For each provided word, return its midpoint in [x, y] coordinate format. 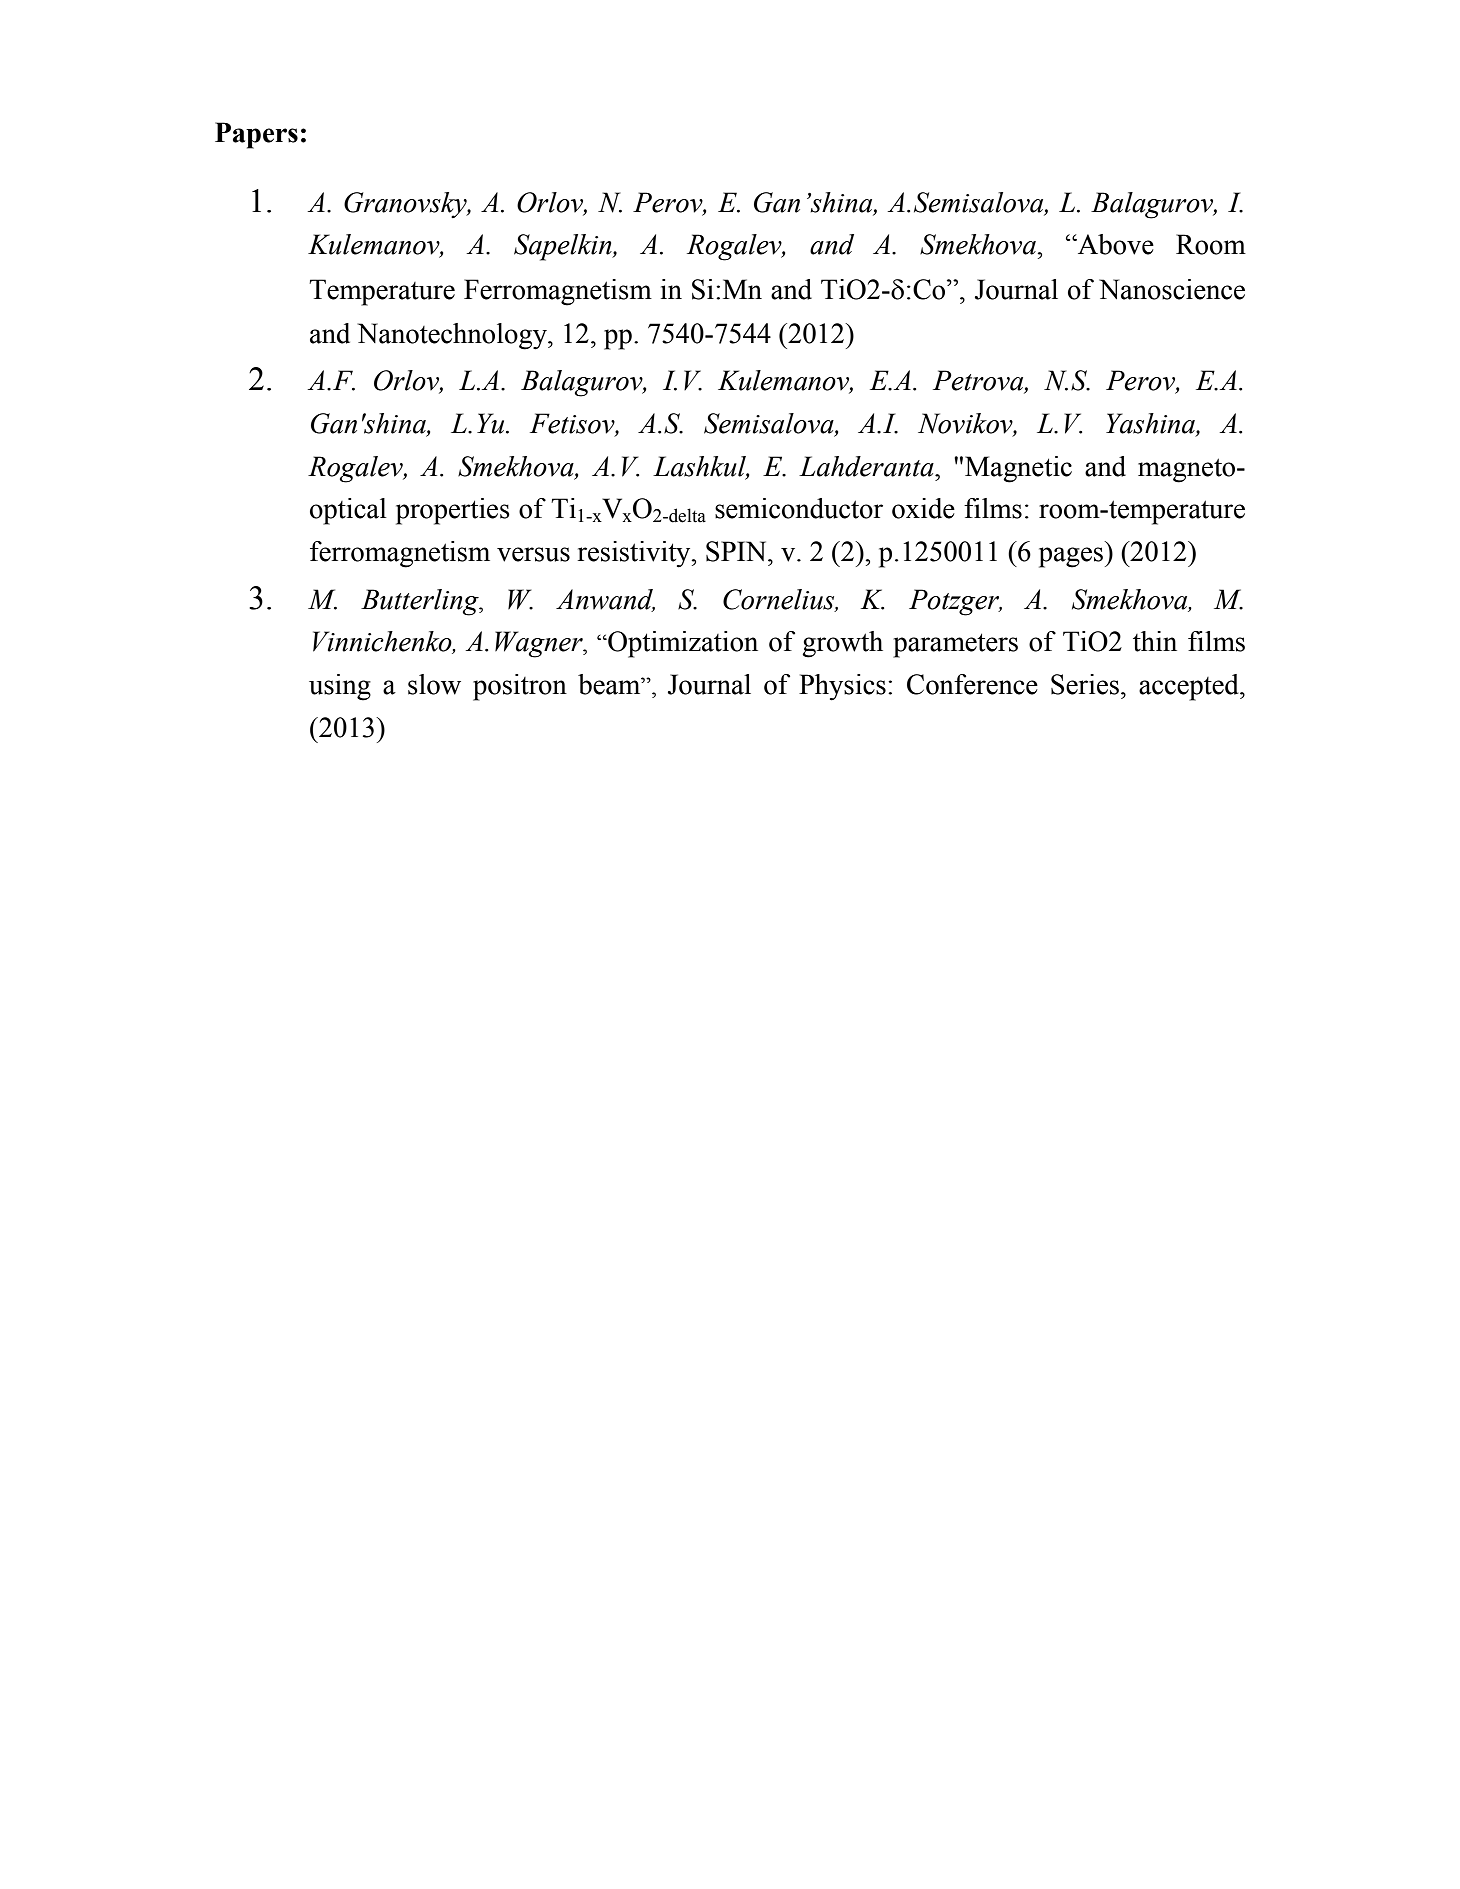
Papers [256, 135]
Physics [842, 687]
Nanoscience [1172, 289]
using [340, 687]
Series [1085, 684]
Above [1115, 244]
